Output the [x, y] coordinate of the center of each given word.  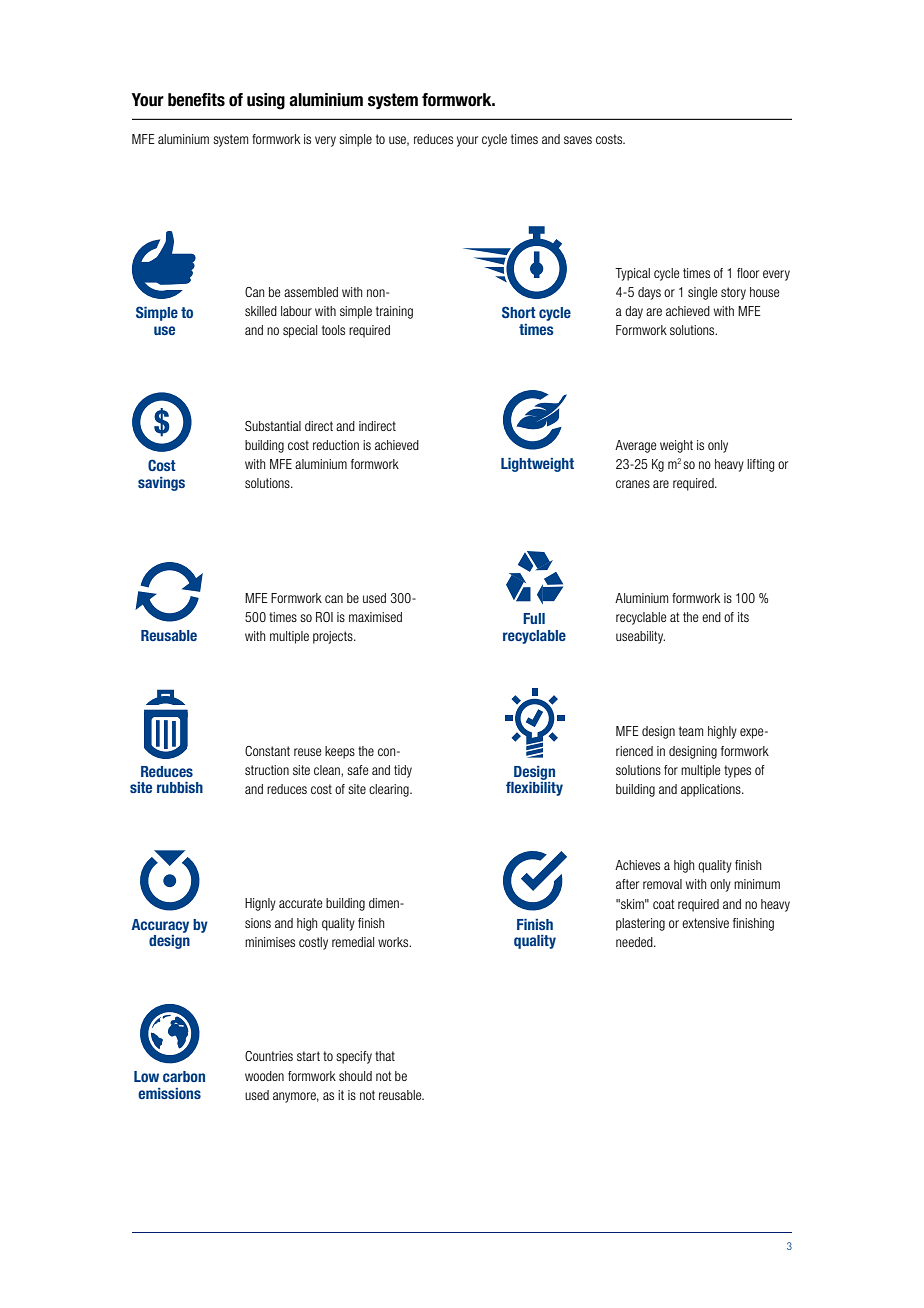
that [385, 1056]
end [711, 617]
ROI [324, 617]
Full [534, 618]
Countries [269, 1056]
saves [578, 140]
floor [748, 273]
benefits [196, 100]
